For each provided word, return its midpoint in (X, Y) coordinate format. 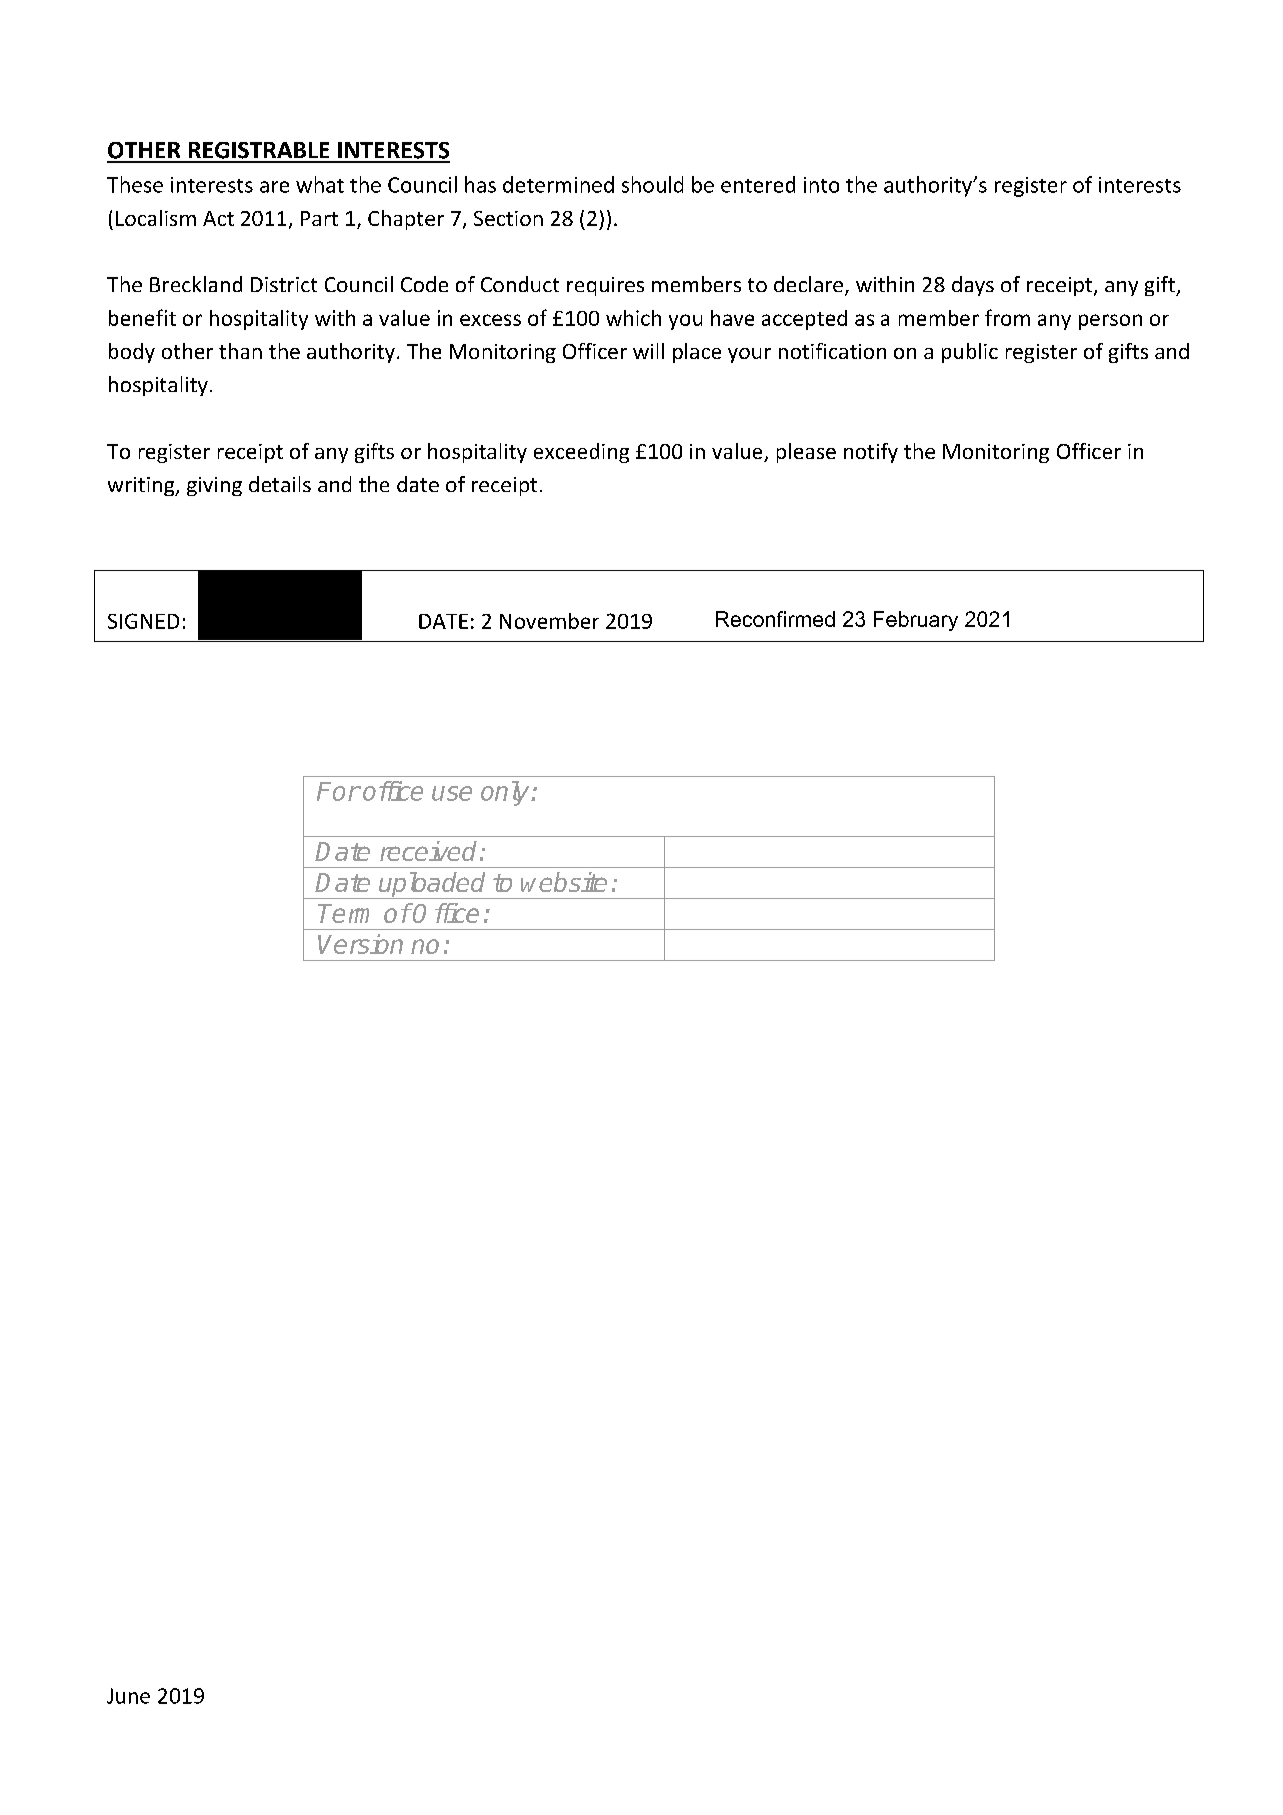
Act (218, 218)
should (652, 184)
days (973, 286)
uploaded (433, 885)
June (128, 1696)
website (564, 882)
